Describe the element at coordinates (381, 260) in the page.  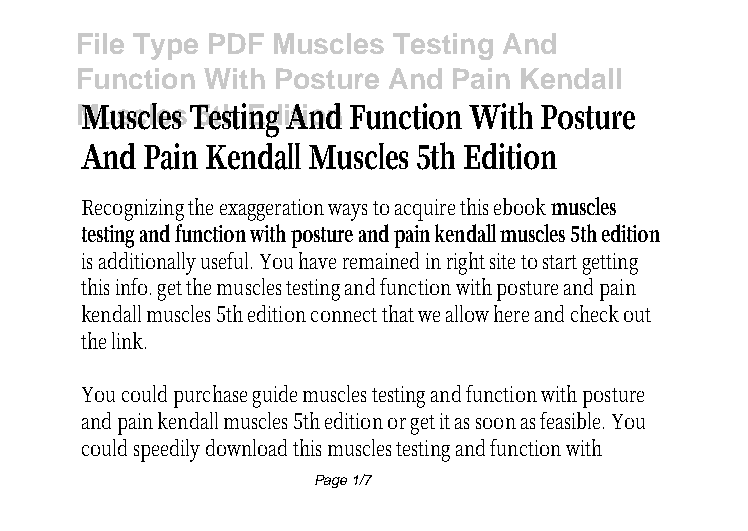
I see `remained` at that location.
